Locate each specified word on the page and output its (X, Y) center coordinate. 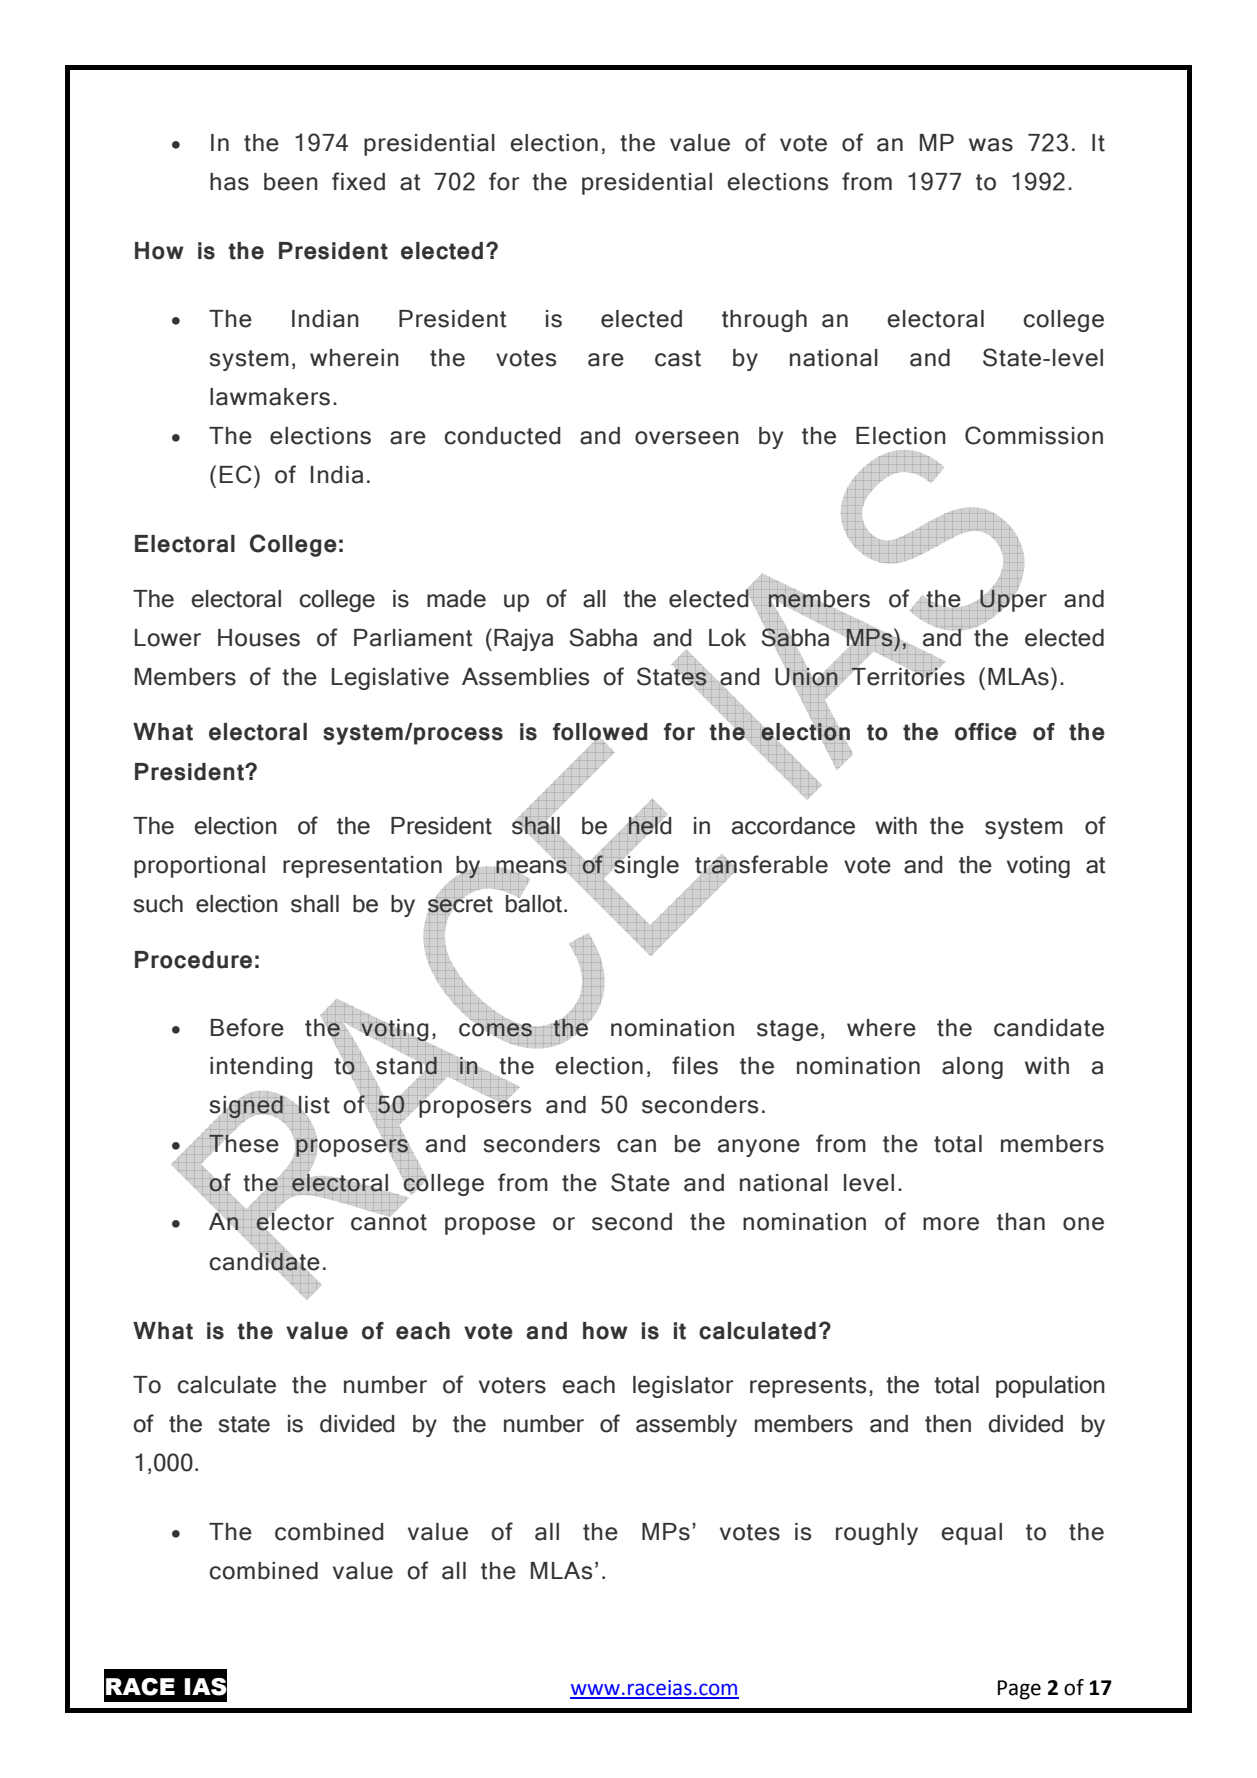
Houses (259, 638)
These (243, 1144)
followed (600, 733)
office (986, 732)
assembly (686, 1426)
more (951, 1224)
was (991, 145)
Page (1019, 1690)
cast (678, 358)
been (291, 182)
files (695, 1065)
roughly (877, 1534)
